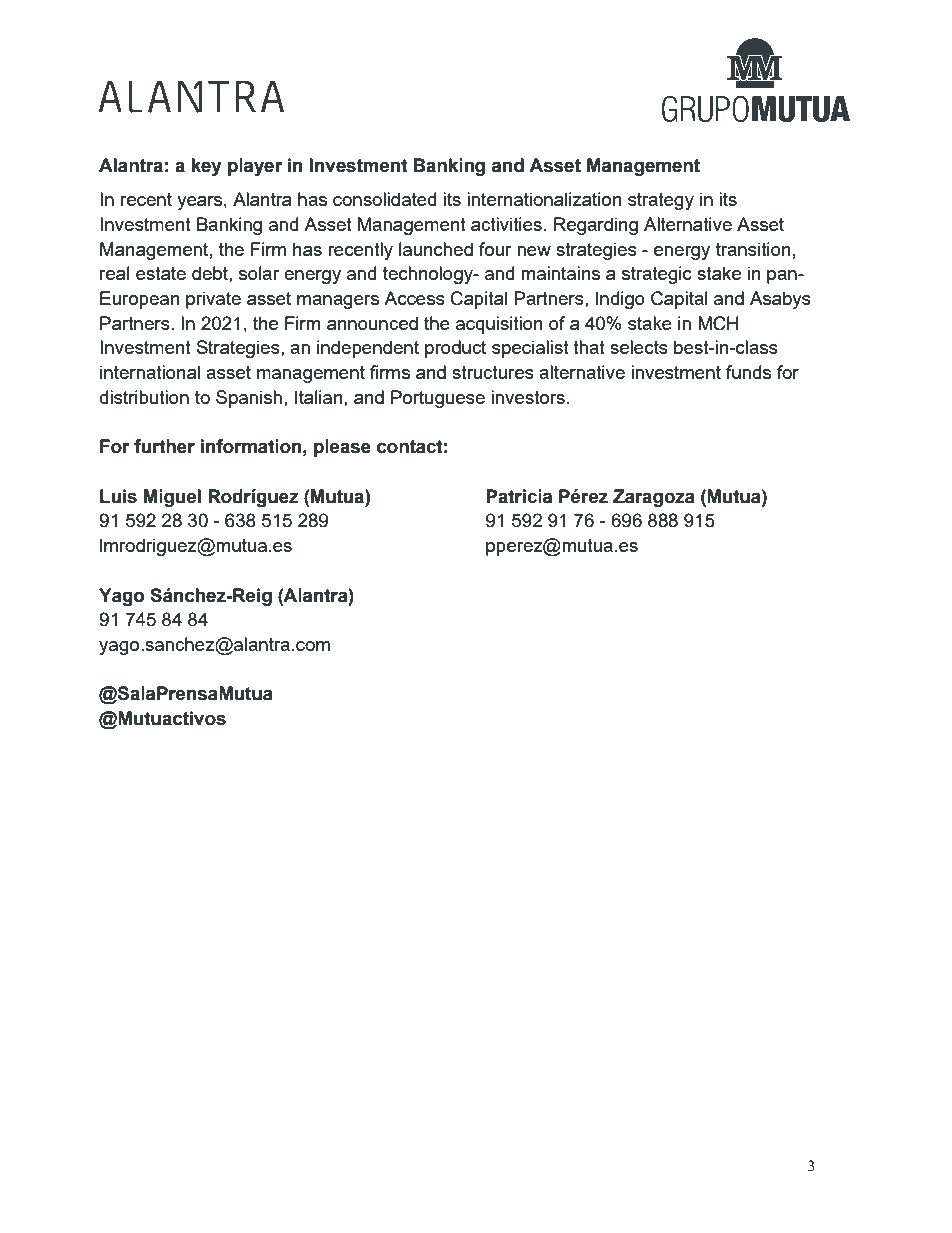 This screenshot has width=952, height=1233. I want to click on strategy, so click(661, 201).
